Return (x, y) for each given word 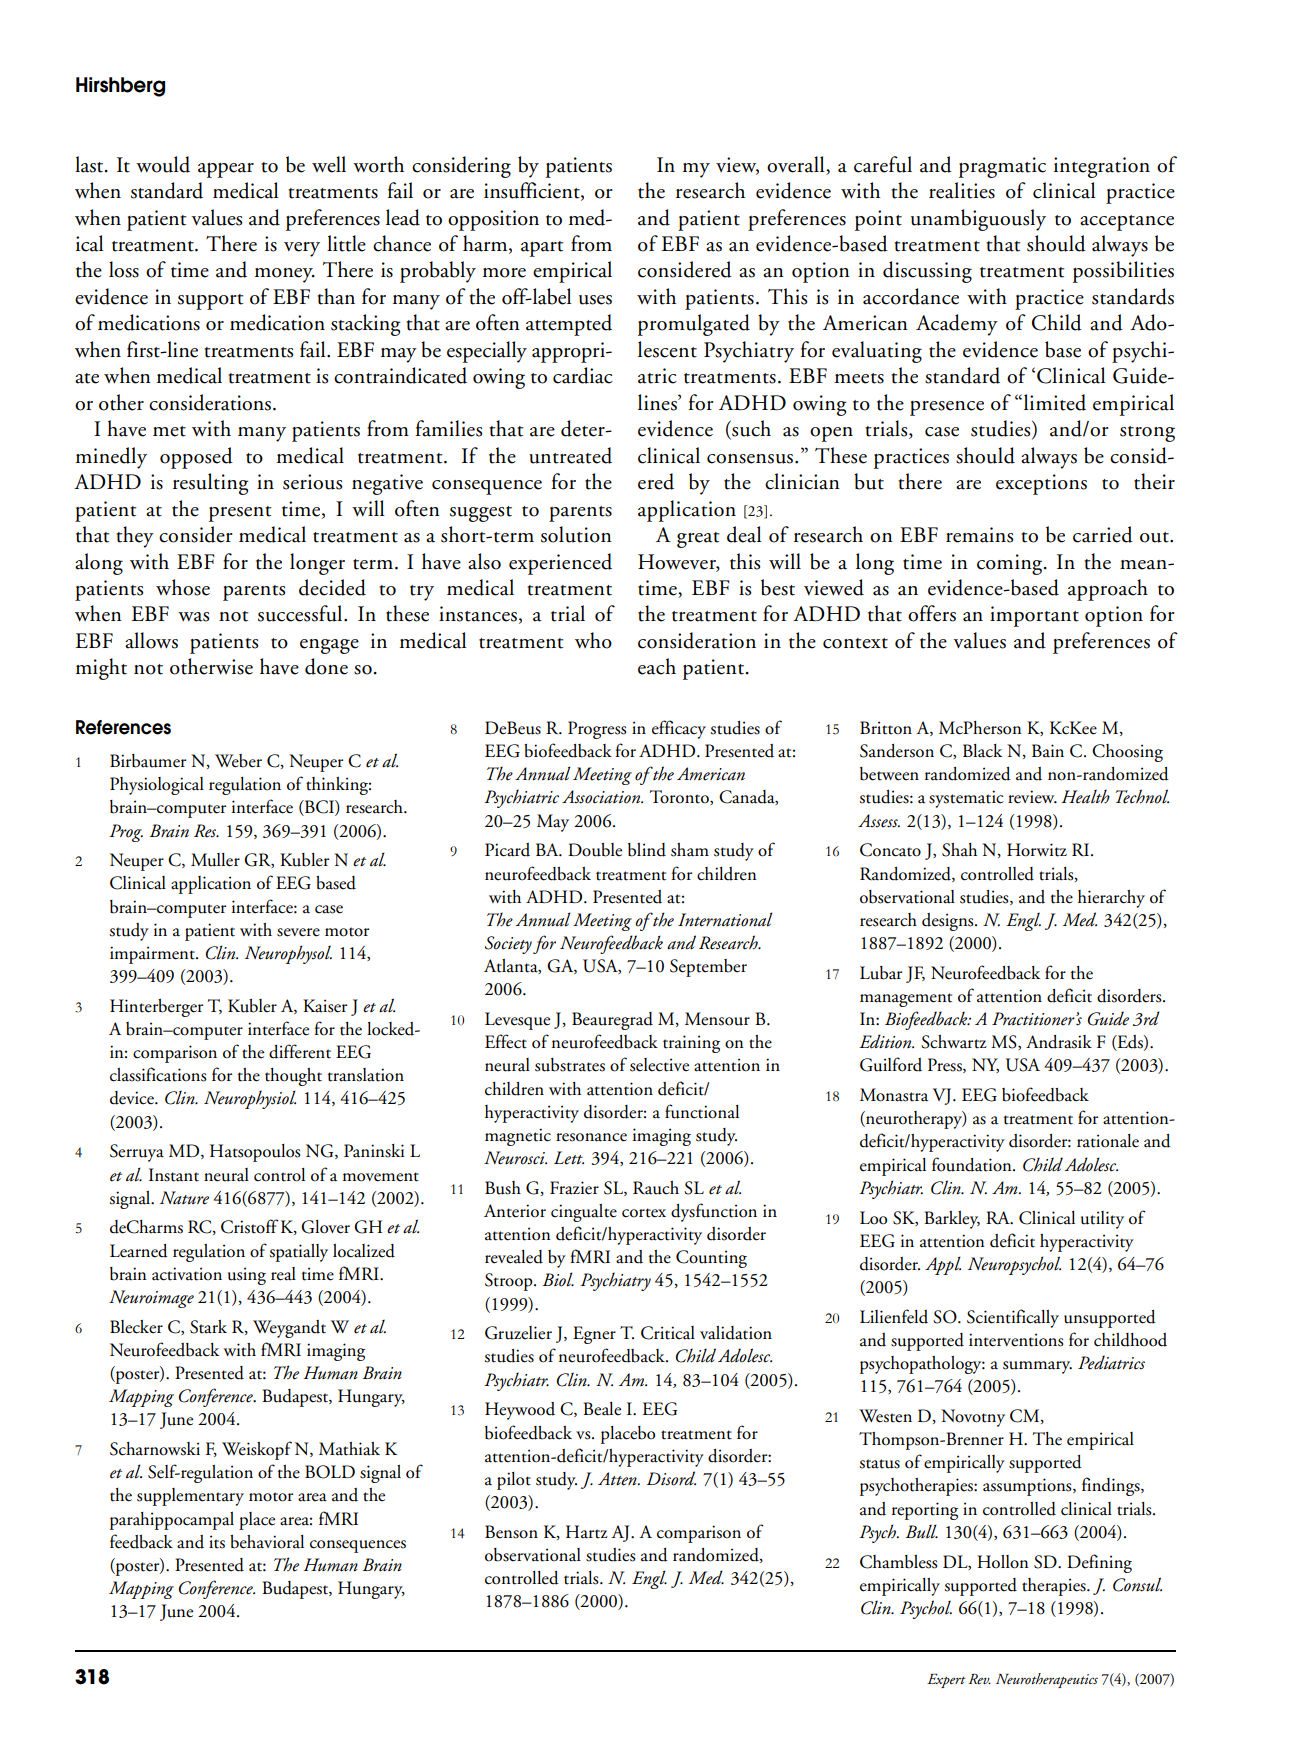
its (217, 1542)
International (725, 919)
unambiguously (978, 220)
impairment (153, 955)
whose (183, 587)
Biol (558, 1279)
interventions (1016, 1340)
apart (542, 249)
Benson (511, 1532)
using (247, 1276)
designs (949, 922)
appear (226, 170)
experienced (560, 564)
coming (1011, 564)
